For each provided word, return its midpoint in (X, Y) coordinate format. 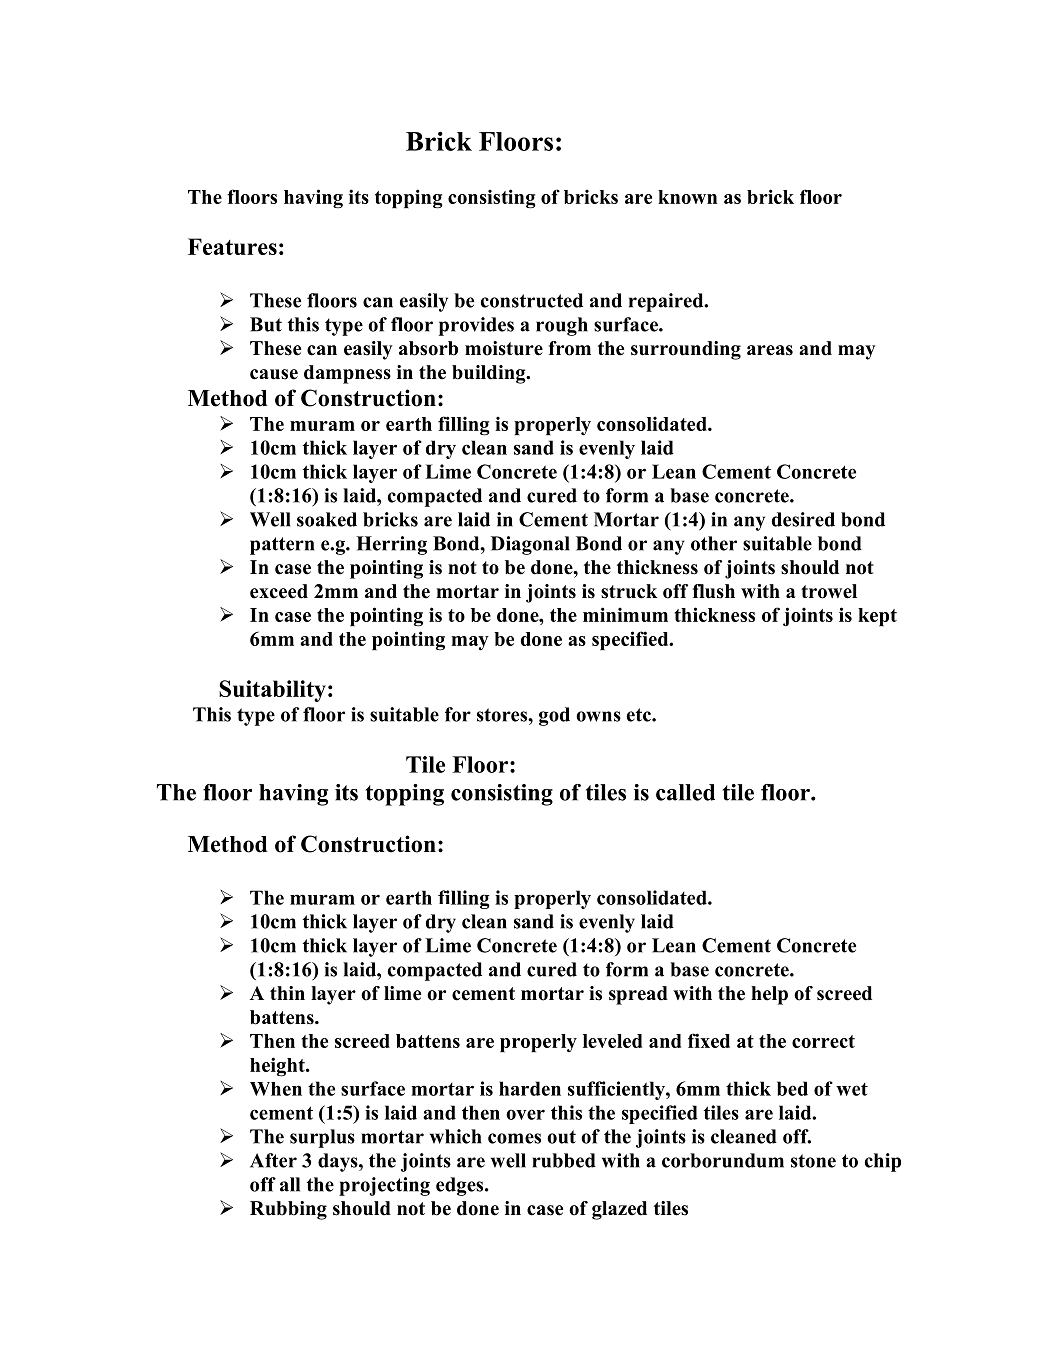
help (769, 995)
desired (803, 519)
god (554, 716)
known (687, 197)
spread (638, 995)
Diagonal (530, 545)
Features (232, 246)
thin (287, 993)
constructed (532, 300)
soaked (327, 519)
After (273, 1160)
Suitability (272, 691)
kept (877, 617)
